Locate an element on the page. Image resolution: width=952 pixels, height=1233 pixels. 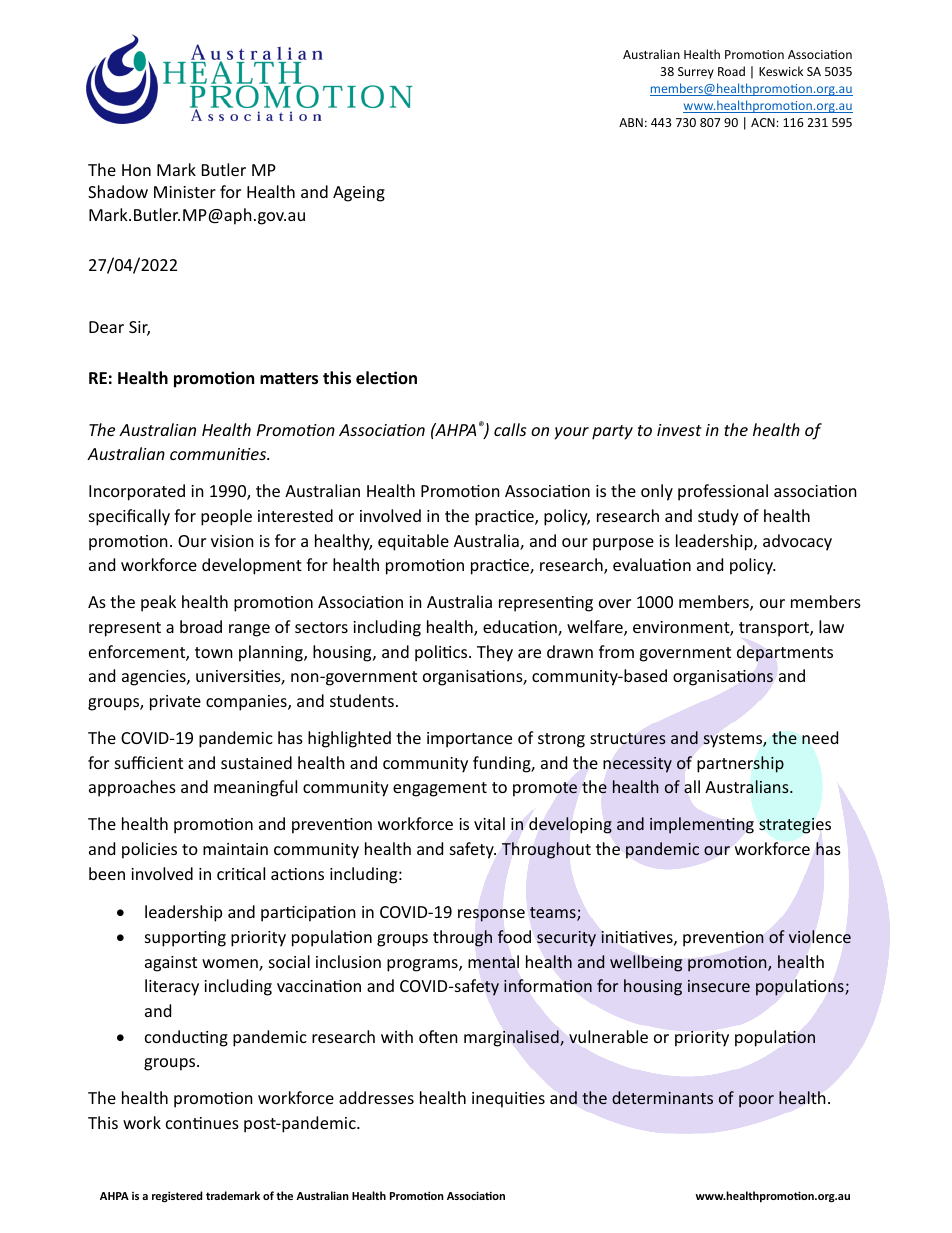
Dear is located at coordinates (106, 327).
